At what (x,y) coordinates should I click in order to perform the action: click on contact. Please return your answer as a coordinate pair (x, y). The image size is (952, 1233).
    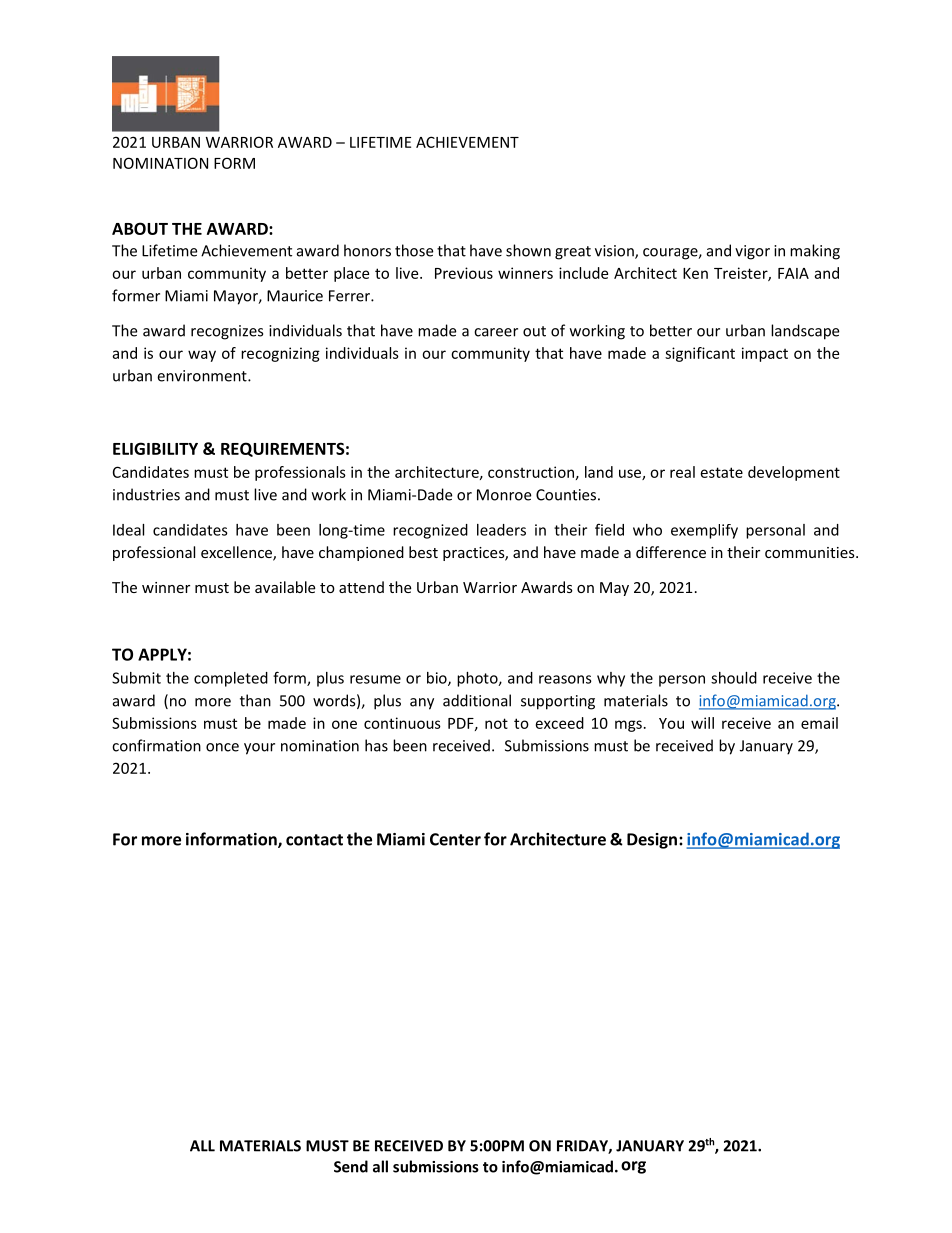
    Looking at the image, I should click on (314, 840).
